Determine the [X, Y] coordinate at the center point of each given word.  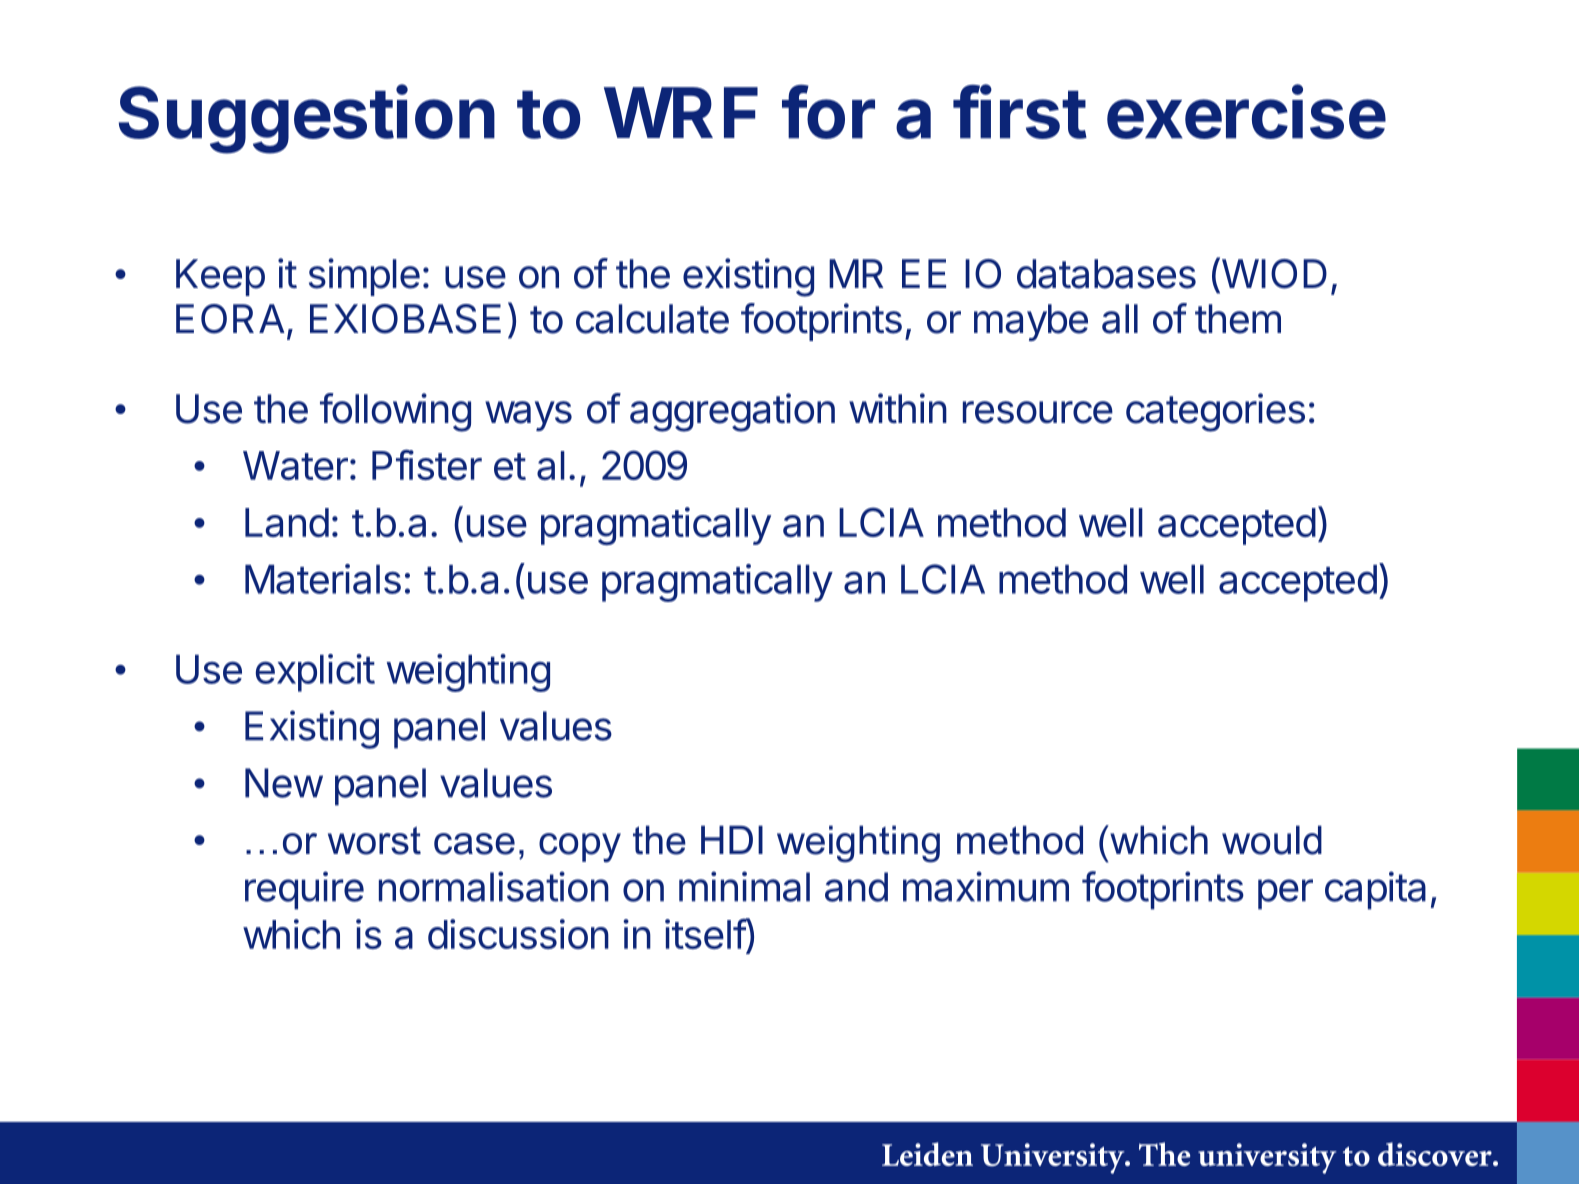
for [828, 112]
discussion [518, 934]
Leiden [927, 1154]
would [1272, 840]
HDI [732, 839]
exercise [1246, 112]
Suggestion [307, 119]
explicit [315, 673]
